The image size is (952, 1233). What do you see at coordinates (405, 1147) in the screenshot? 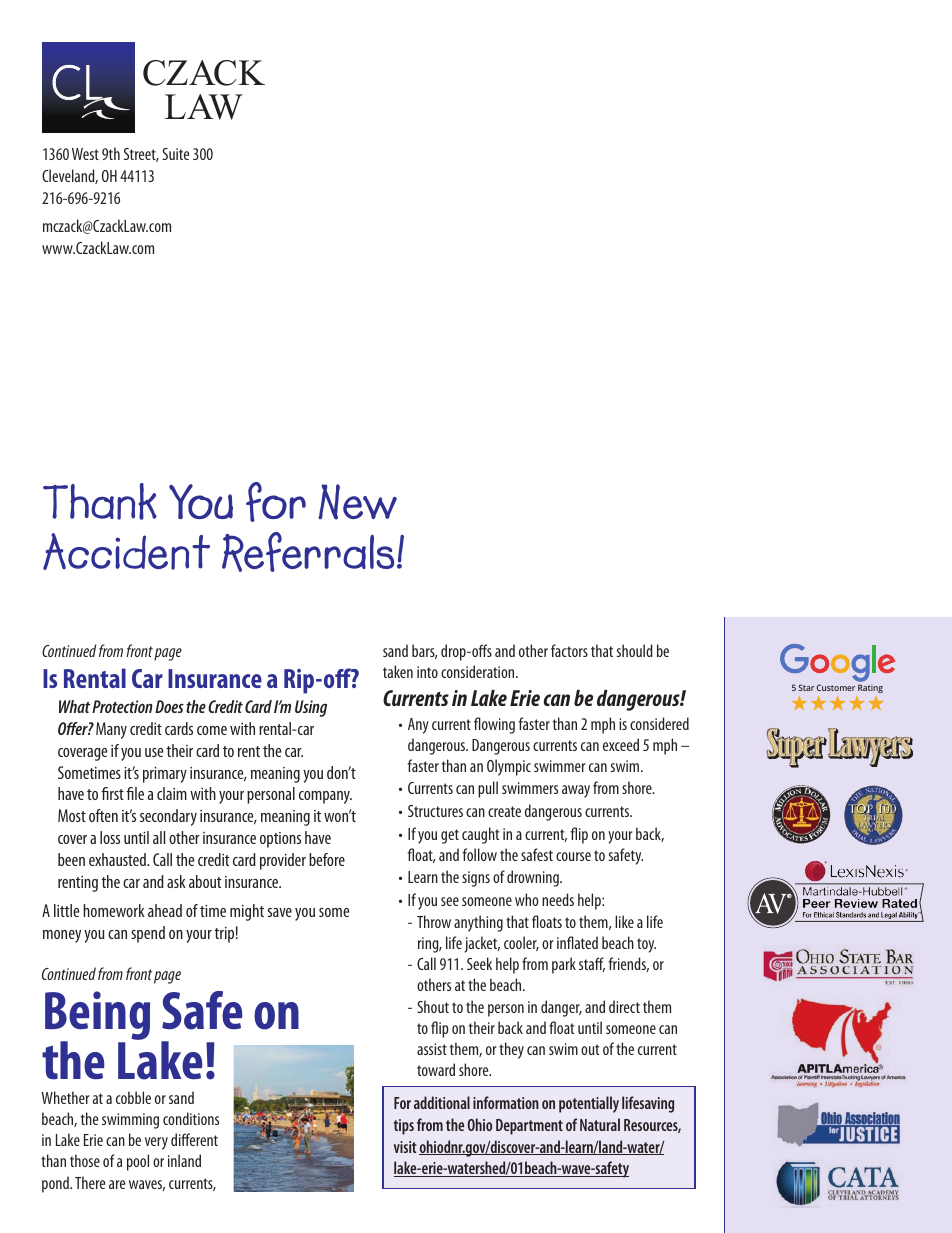
I see `visit` at bounding box center [405, 1147].
